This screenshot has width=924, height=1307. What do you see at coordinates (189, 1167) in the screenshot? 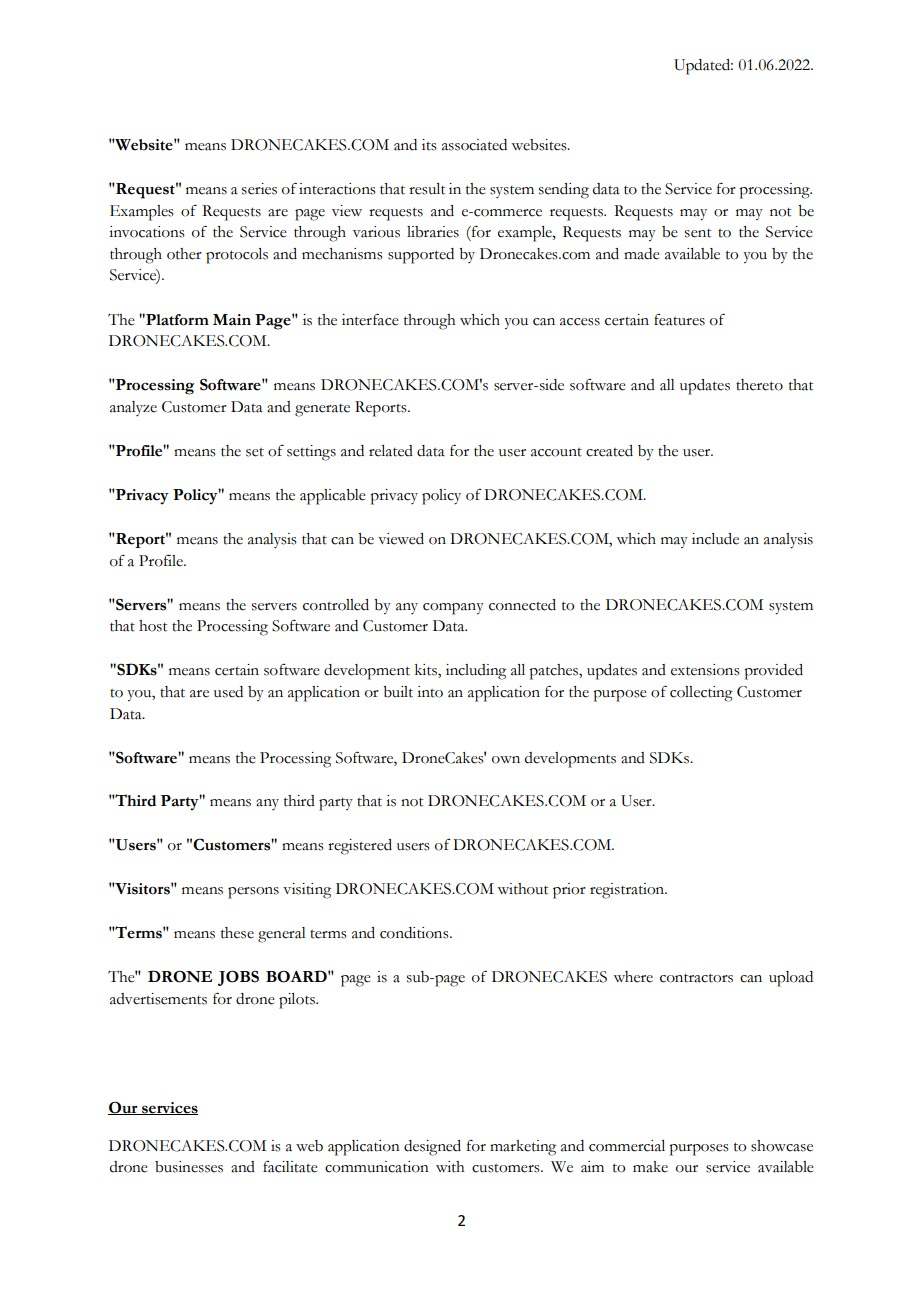
I see `businesses` at bounding box center [189, 1167].
